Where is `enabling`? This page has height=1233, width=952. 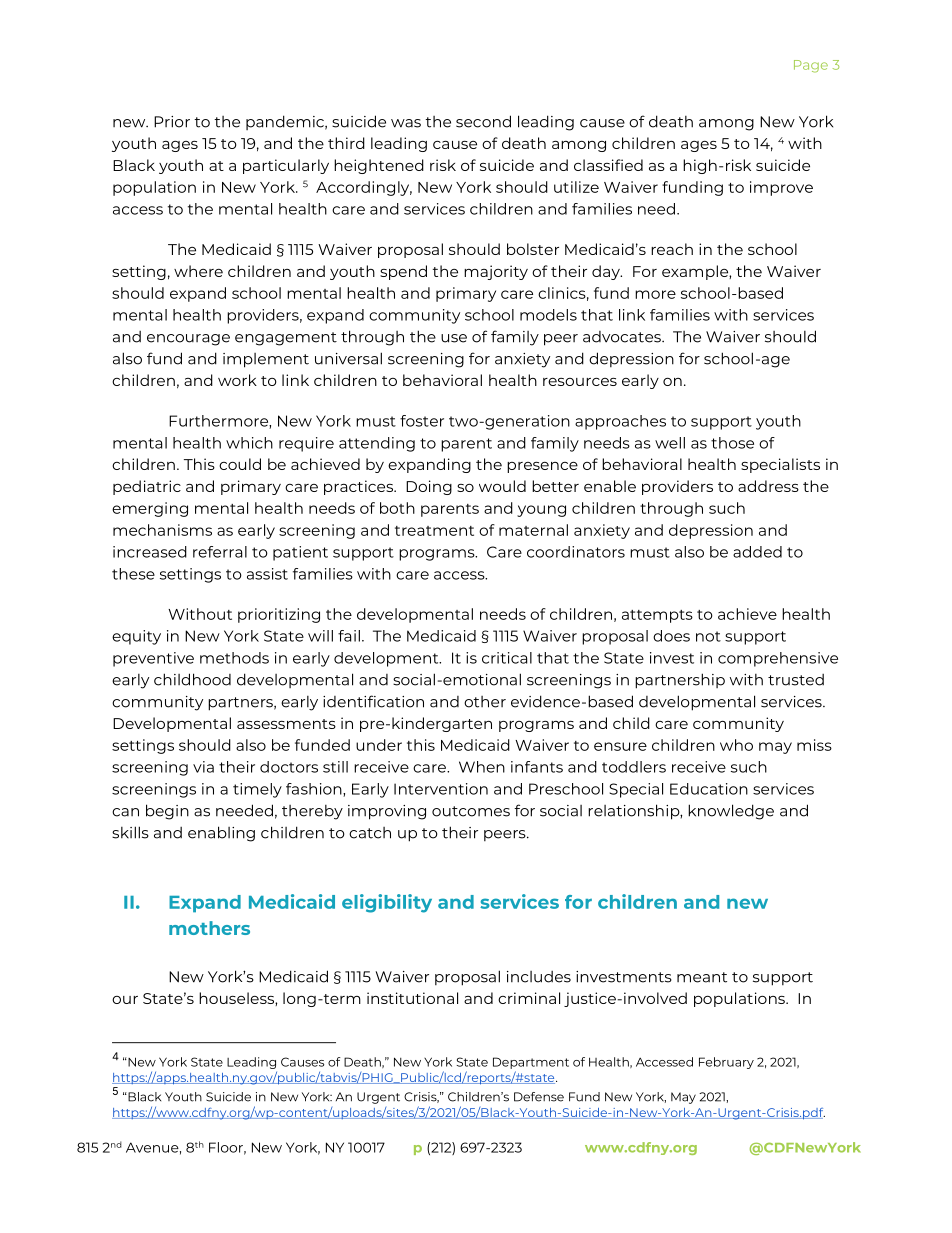
enabling is located at coordinates (221, 834).
